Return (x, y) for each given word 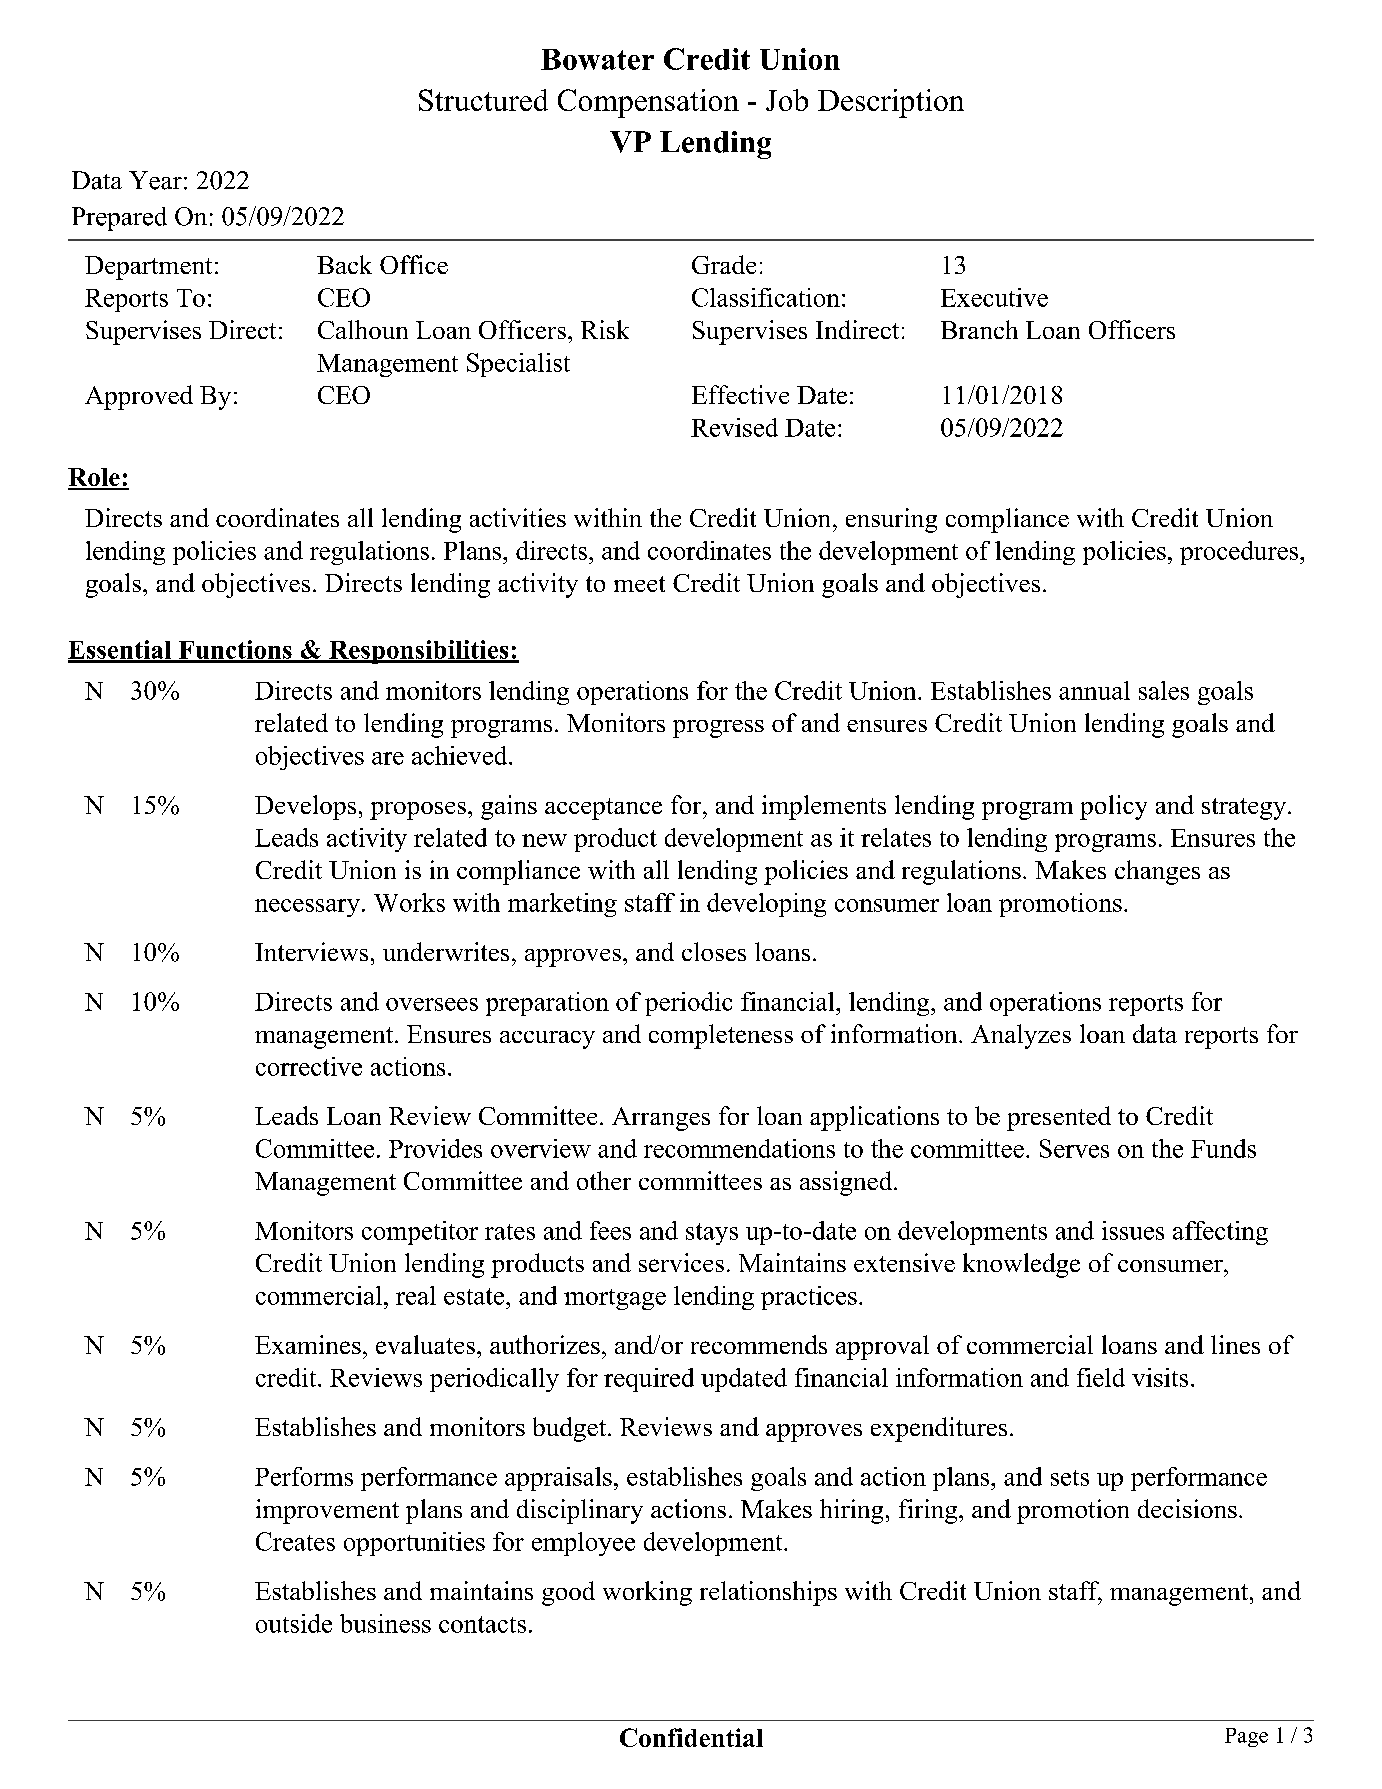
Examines (308, 1344)
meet (639, 584)
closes (714, 951)
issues (1133, 1230)
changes (1157, 872)
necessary (307, 908)
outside (294, 1623)
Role (95, 478)
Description (891, 103)
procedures (1239, 553)
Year (155, 180)
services (681, 1262)
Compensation (648, 103)
